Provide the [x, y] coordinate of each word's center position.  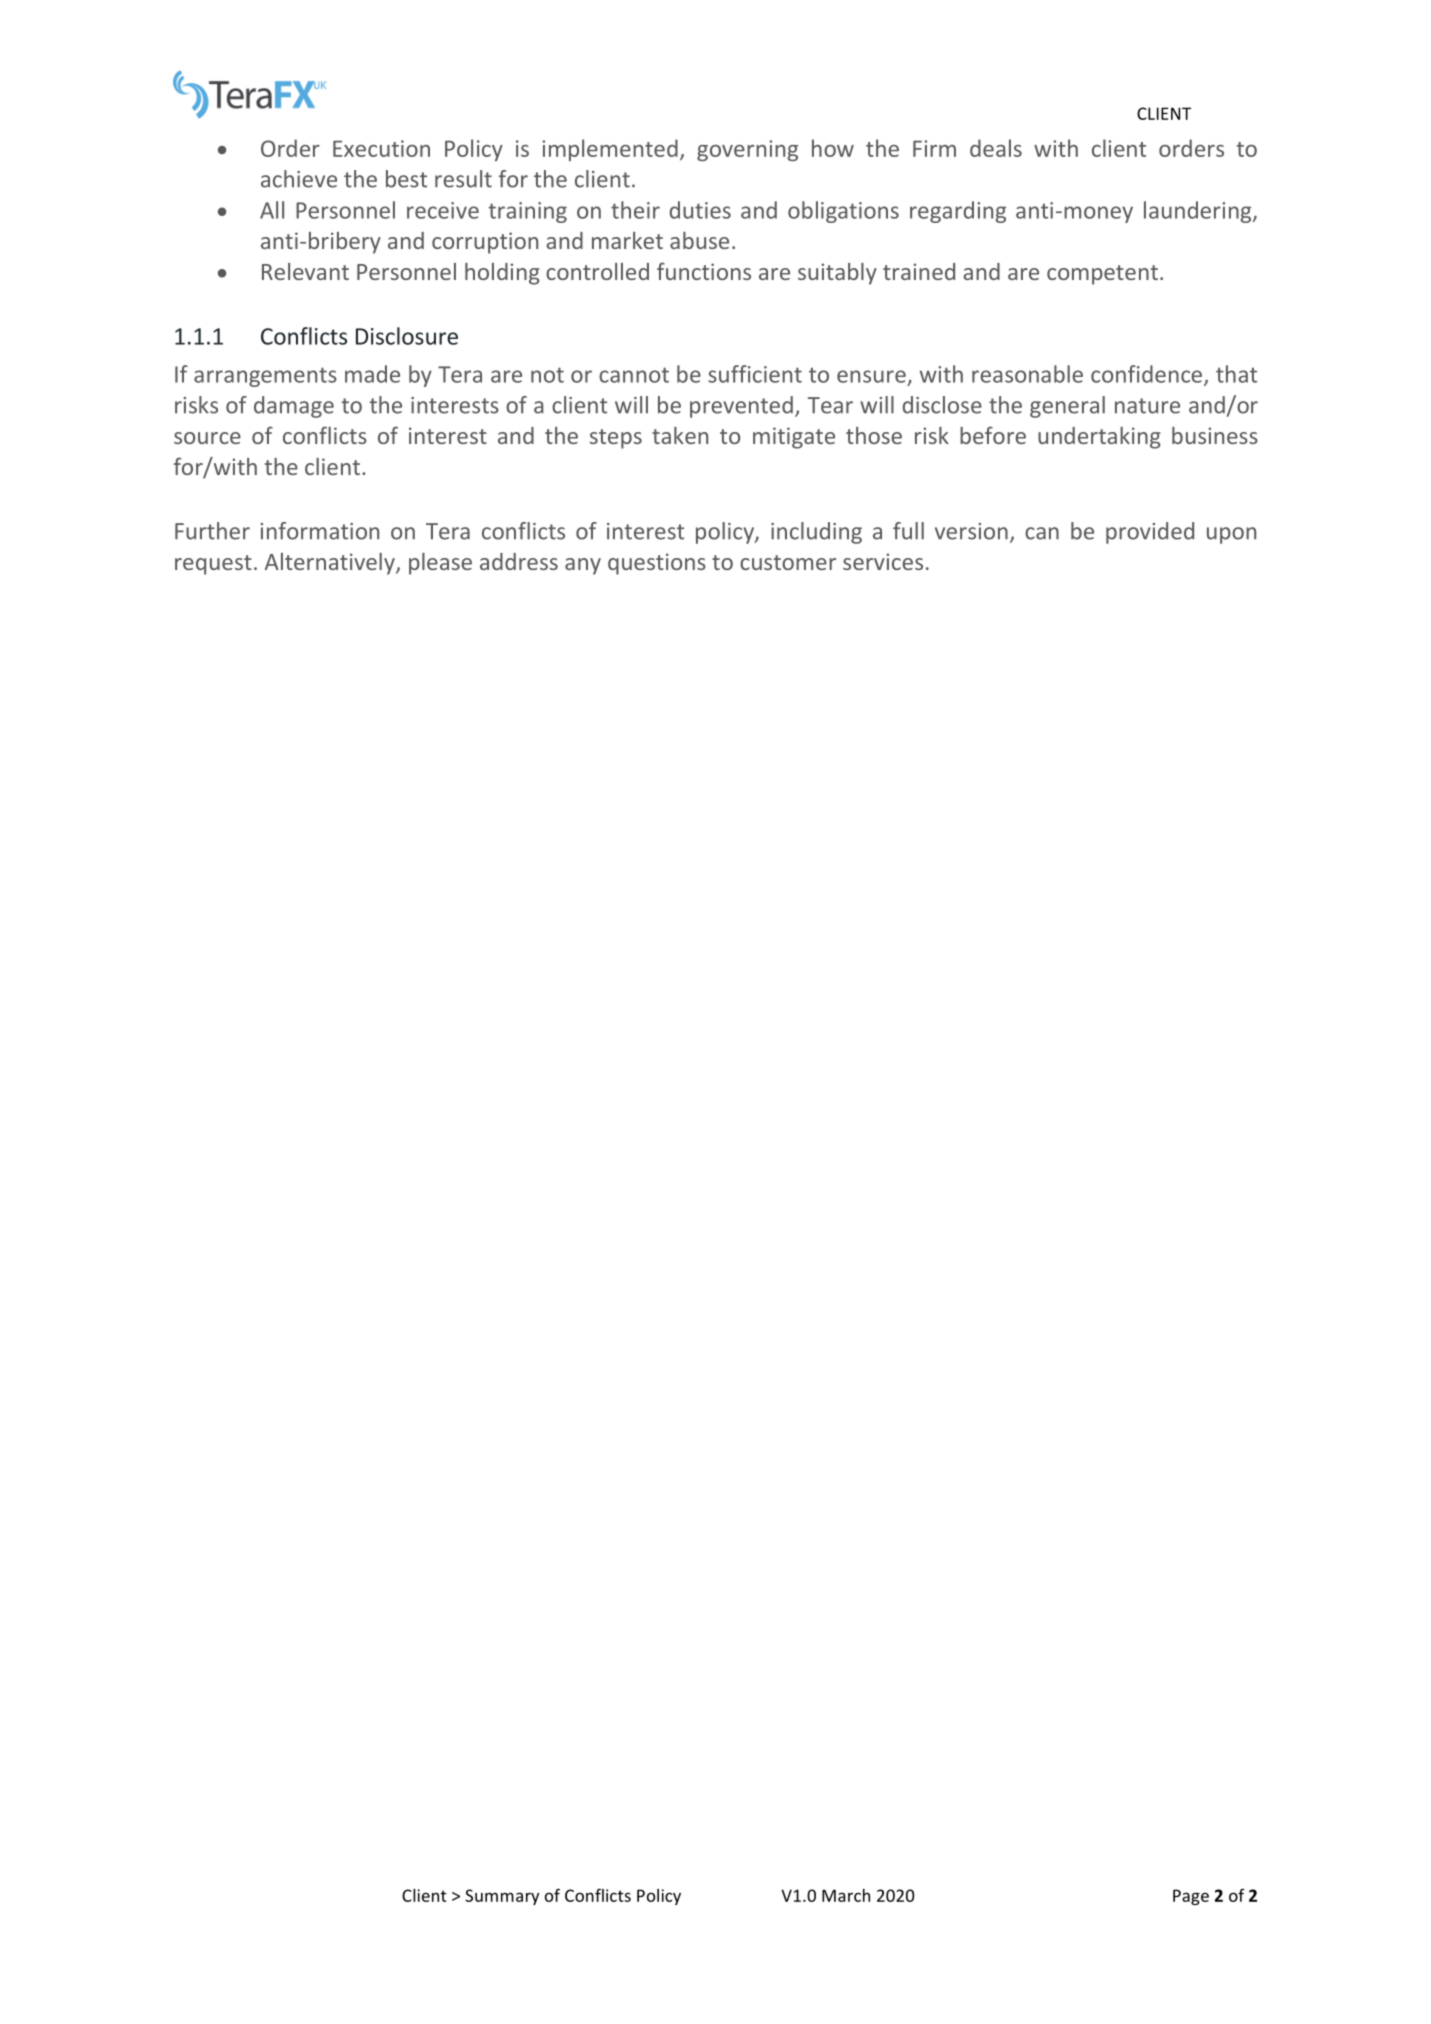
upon [1231, 535]
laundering [1199, 212]
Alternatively [331, 564]
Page [1191, 1897]
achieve [299, 179]
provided [1150, 533]
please [440, 564]
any [583, 566]
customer [788, 562]
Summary [502, 1897]
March [846, 1895]
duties [700, 210]
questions [657, 564]
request [213, 565]
